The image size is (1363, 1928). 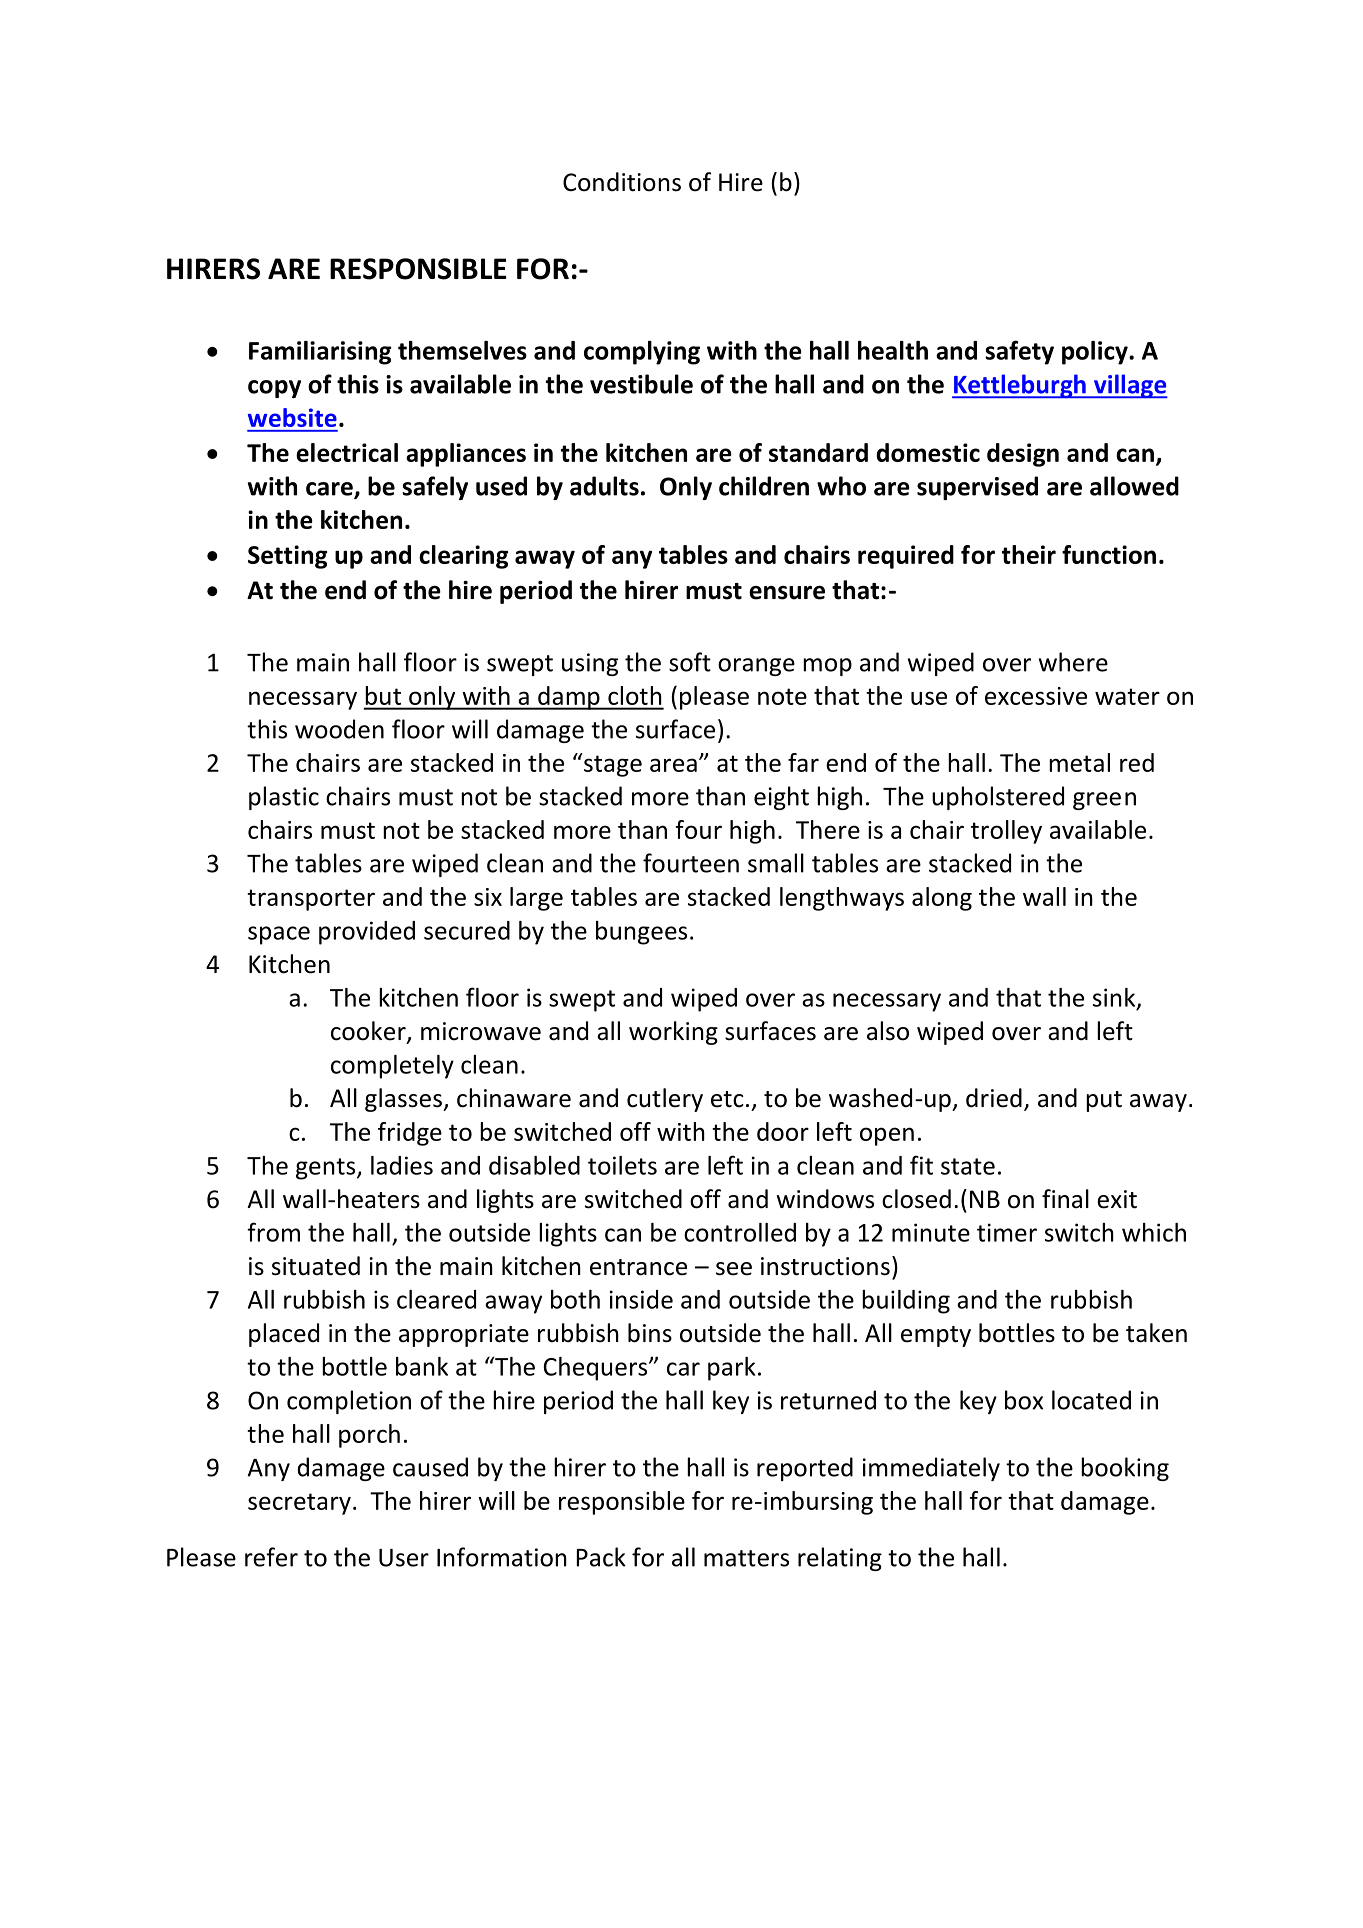 I want to click on User, so click(x=404, y=1558).
